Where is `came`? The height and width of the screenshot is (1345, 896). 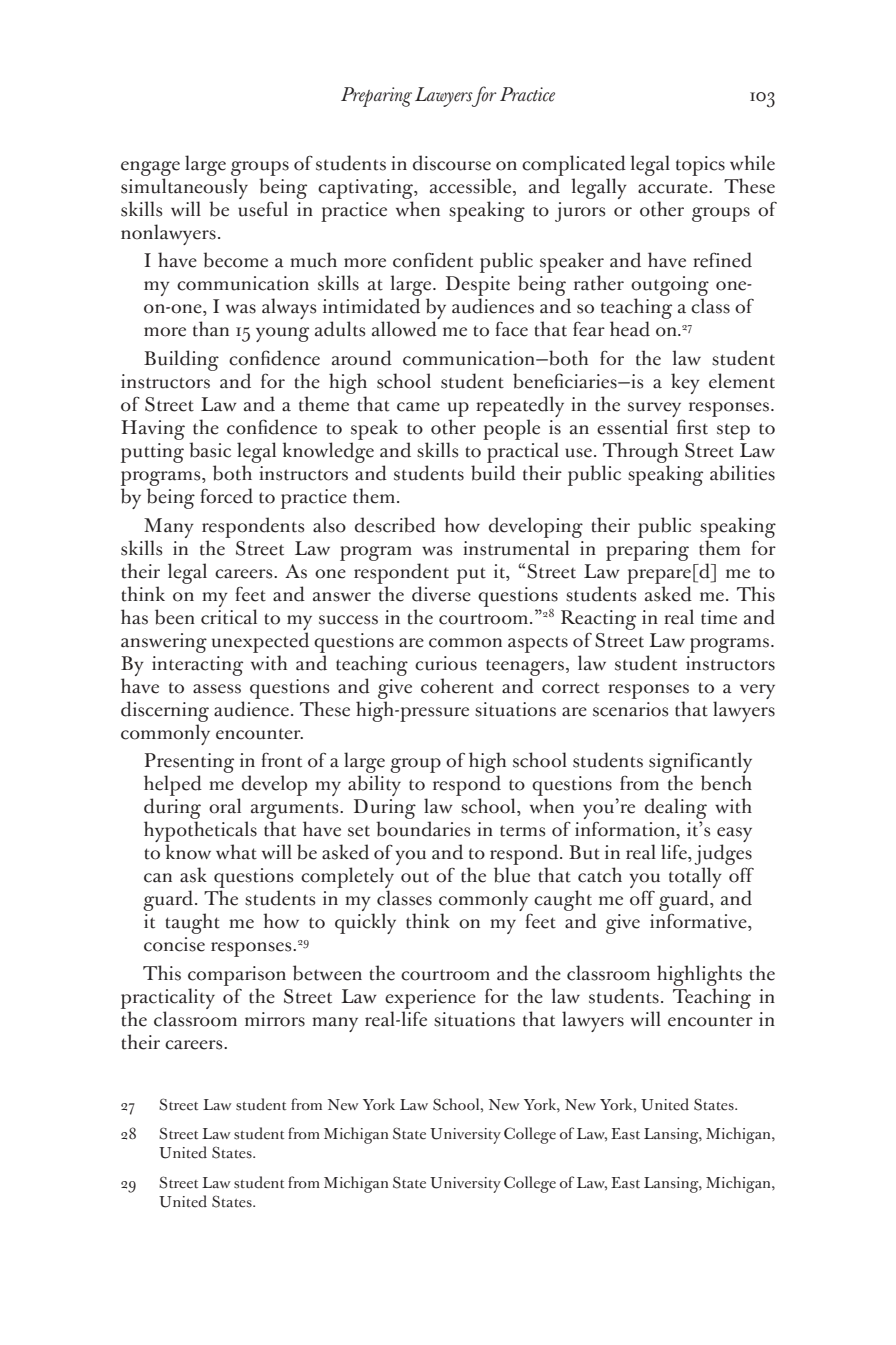
came is located at coordinates (418, 407).
